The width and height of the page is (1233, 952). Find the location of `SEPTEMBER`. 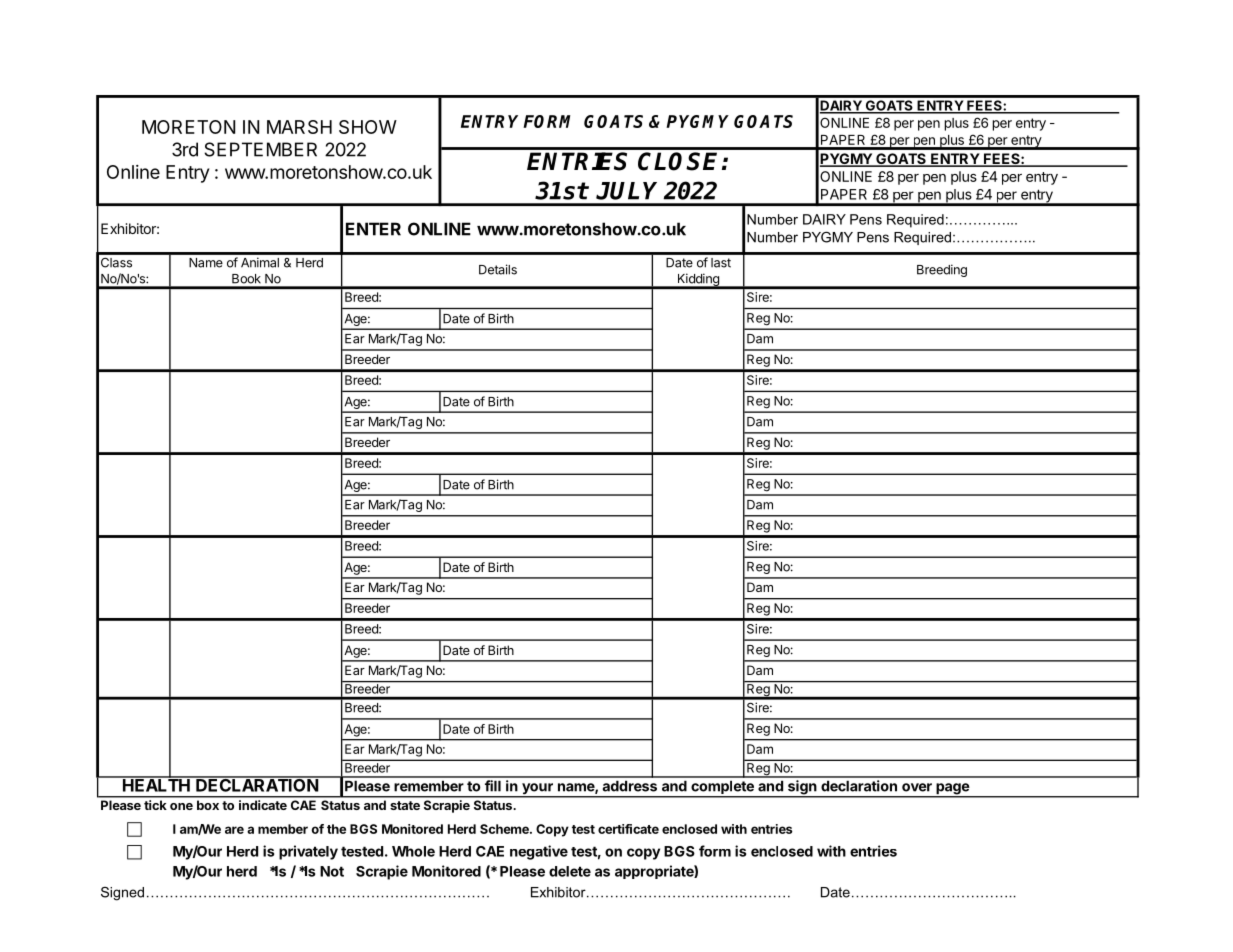

SEPTEMBER is located at coordinates (260, 149).
